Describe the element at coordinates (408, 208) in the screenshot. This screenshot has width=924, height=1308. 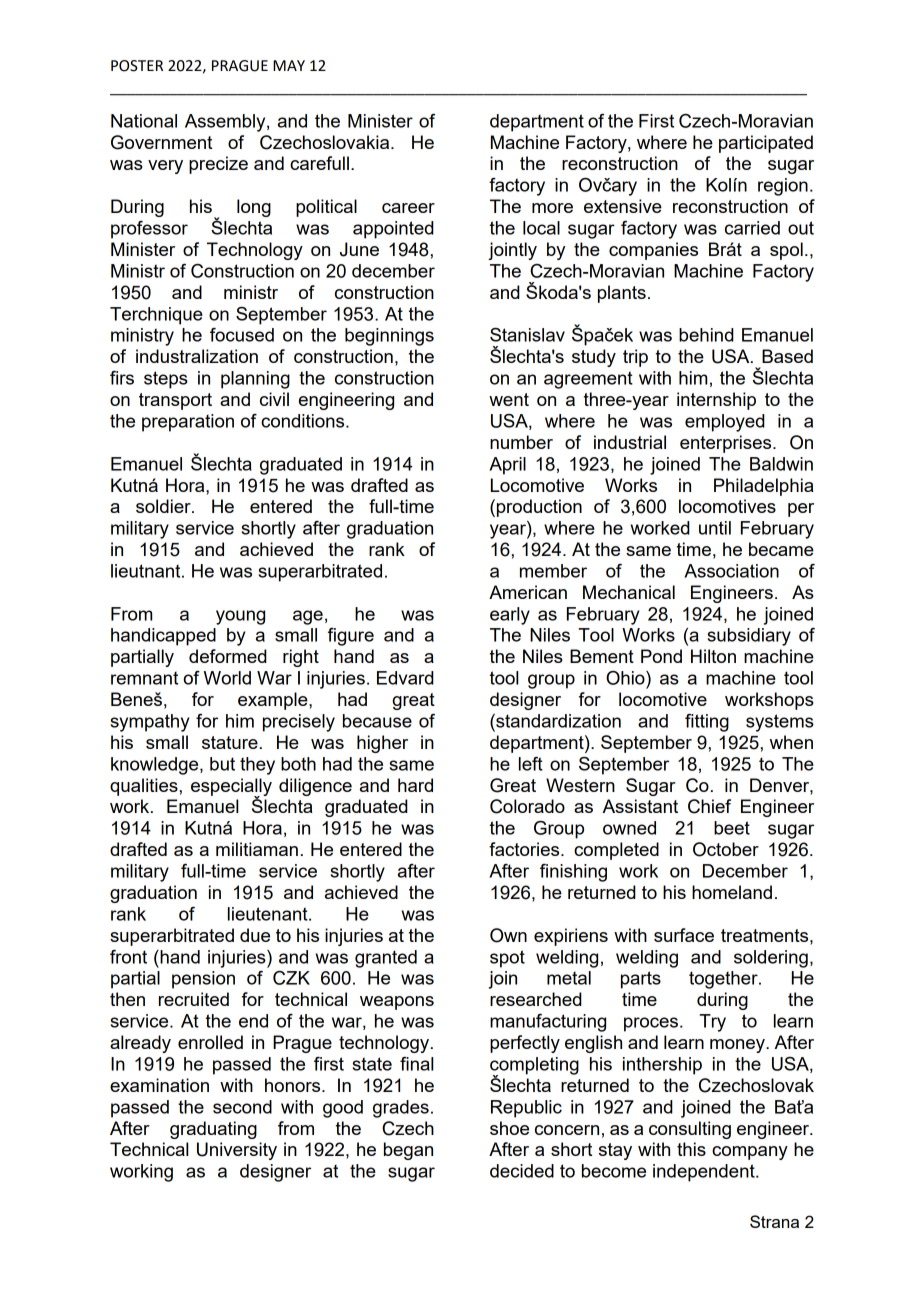
I see `career` at that location.
